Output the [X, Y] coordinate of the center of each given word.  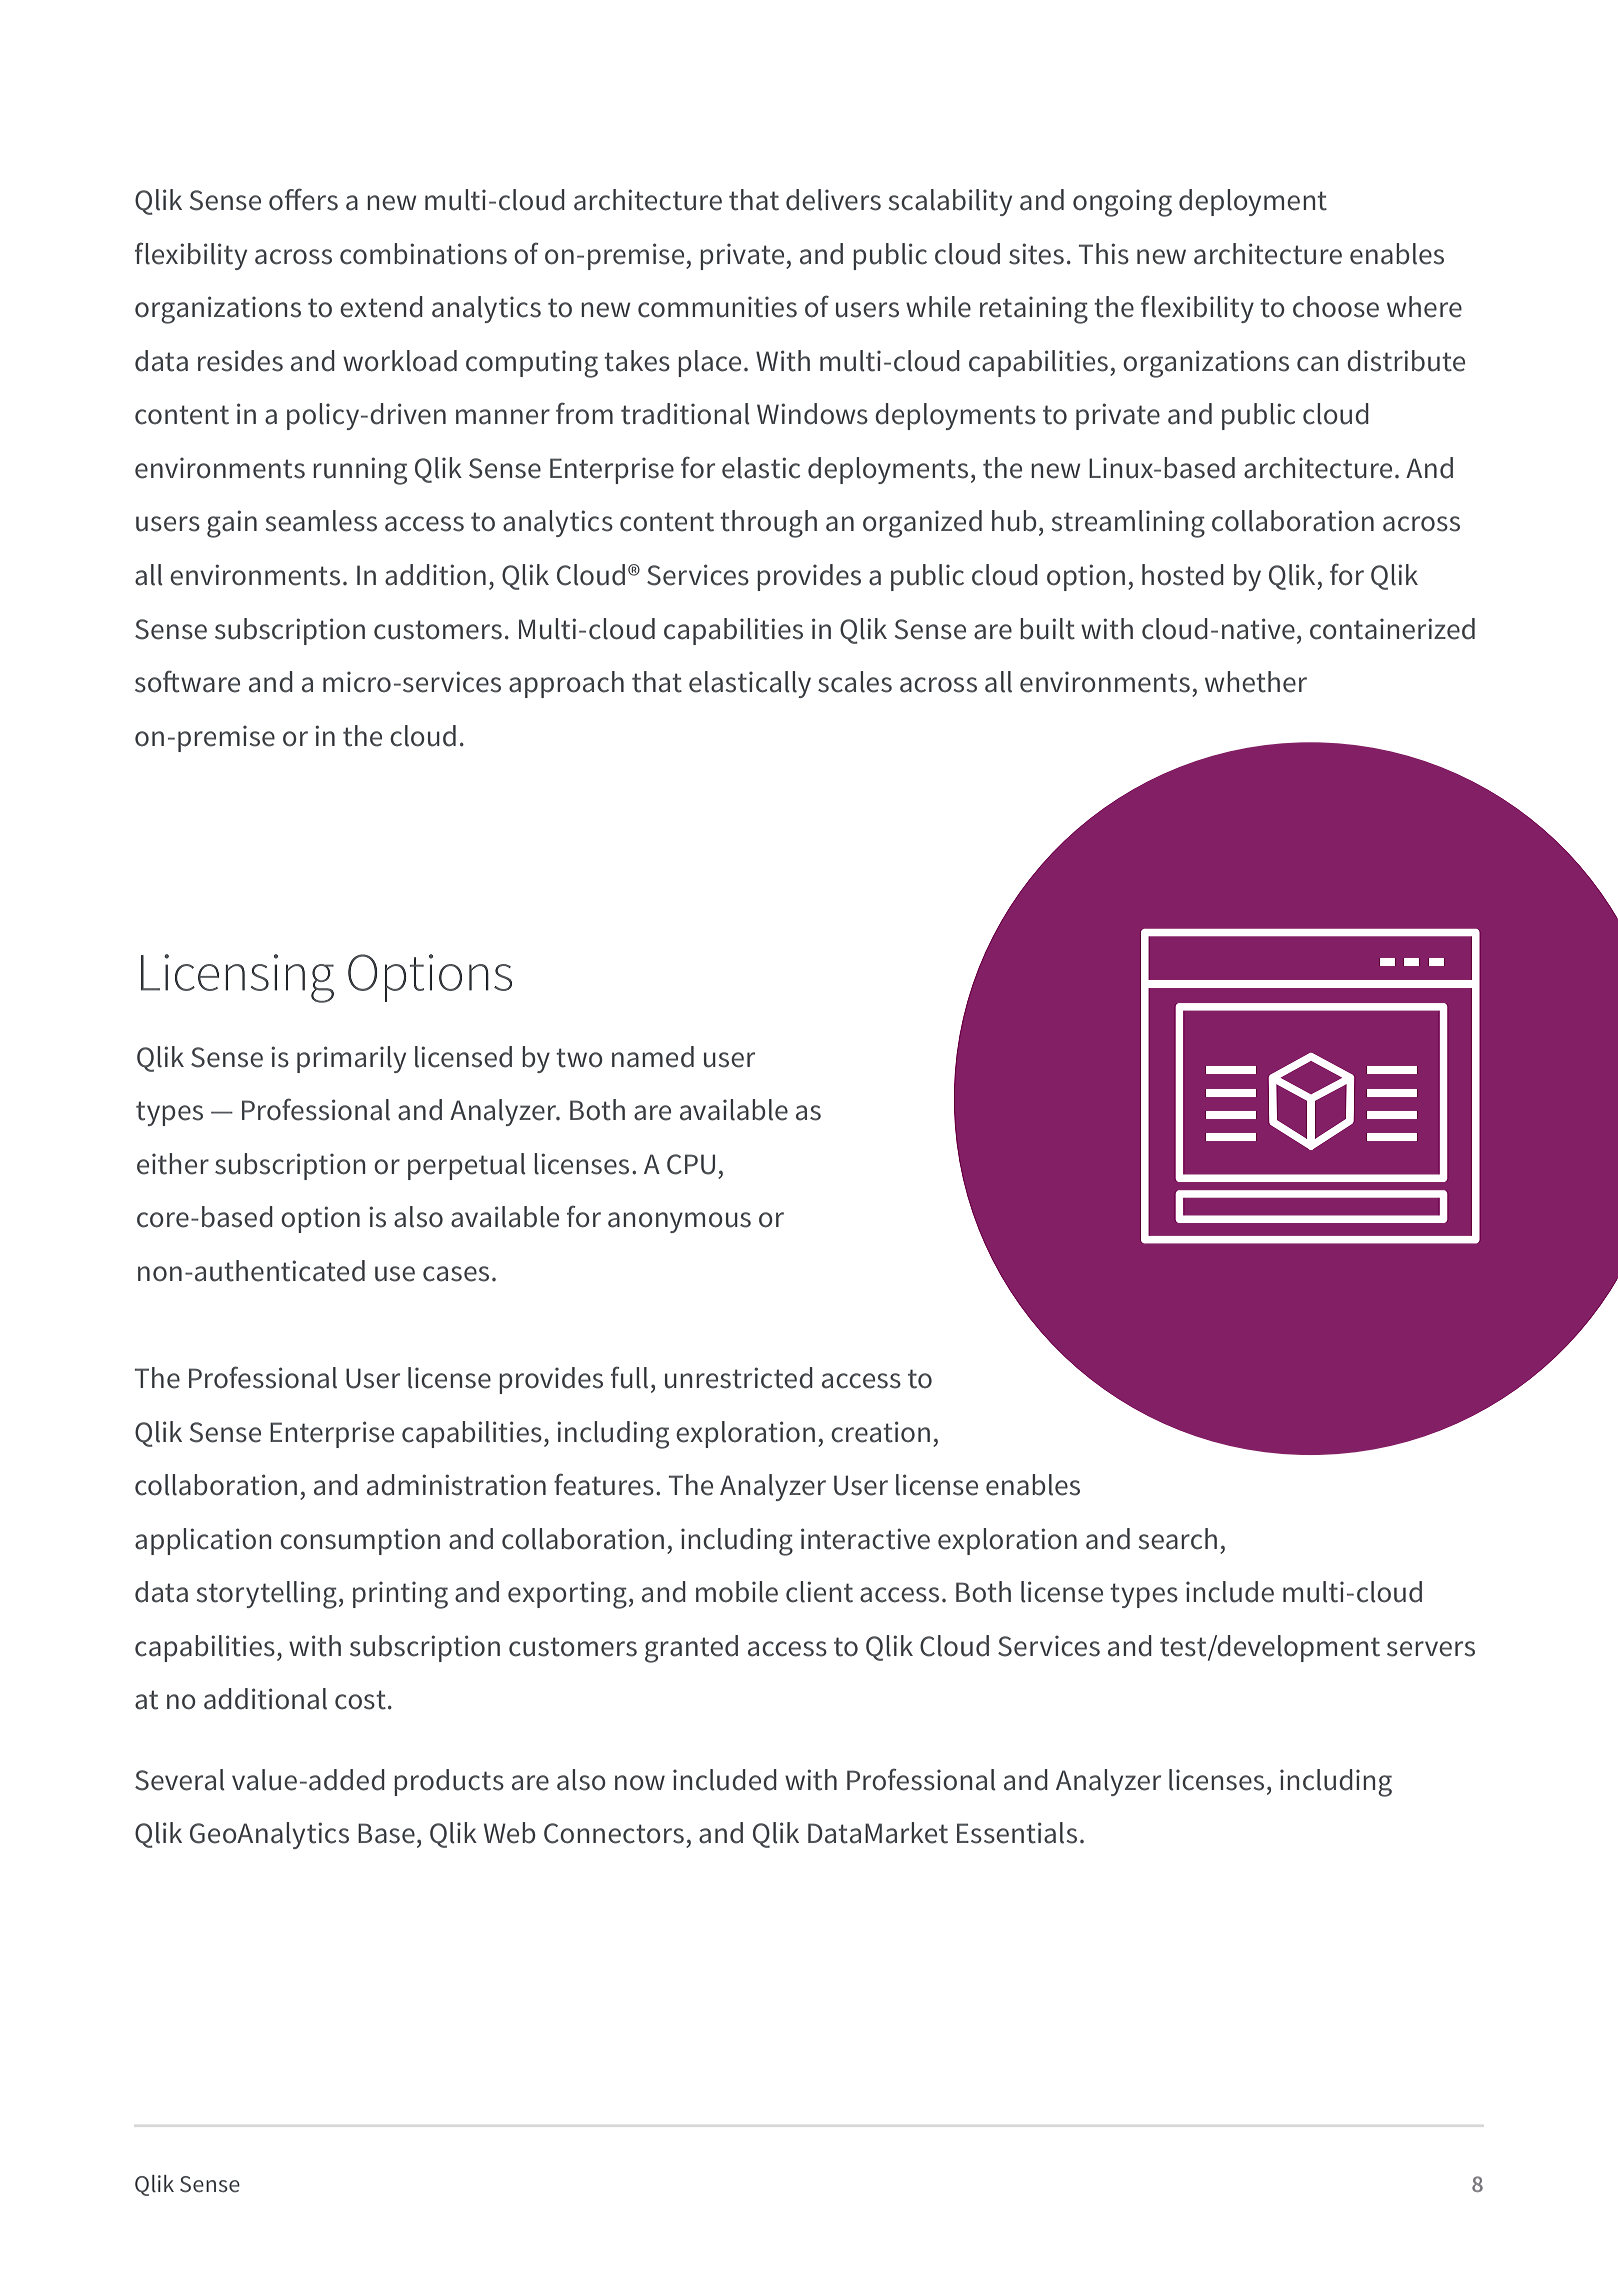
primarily [351, 1059]
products [449, 1782]
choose [1336, 307]
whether [1256, 682]
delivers [833, 200]
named [653, 1057]
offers [303, 199]
